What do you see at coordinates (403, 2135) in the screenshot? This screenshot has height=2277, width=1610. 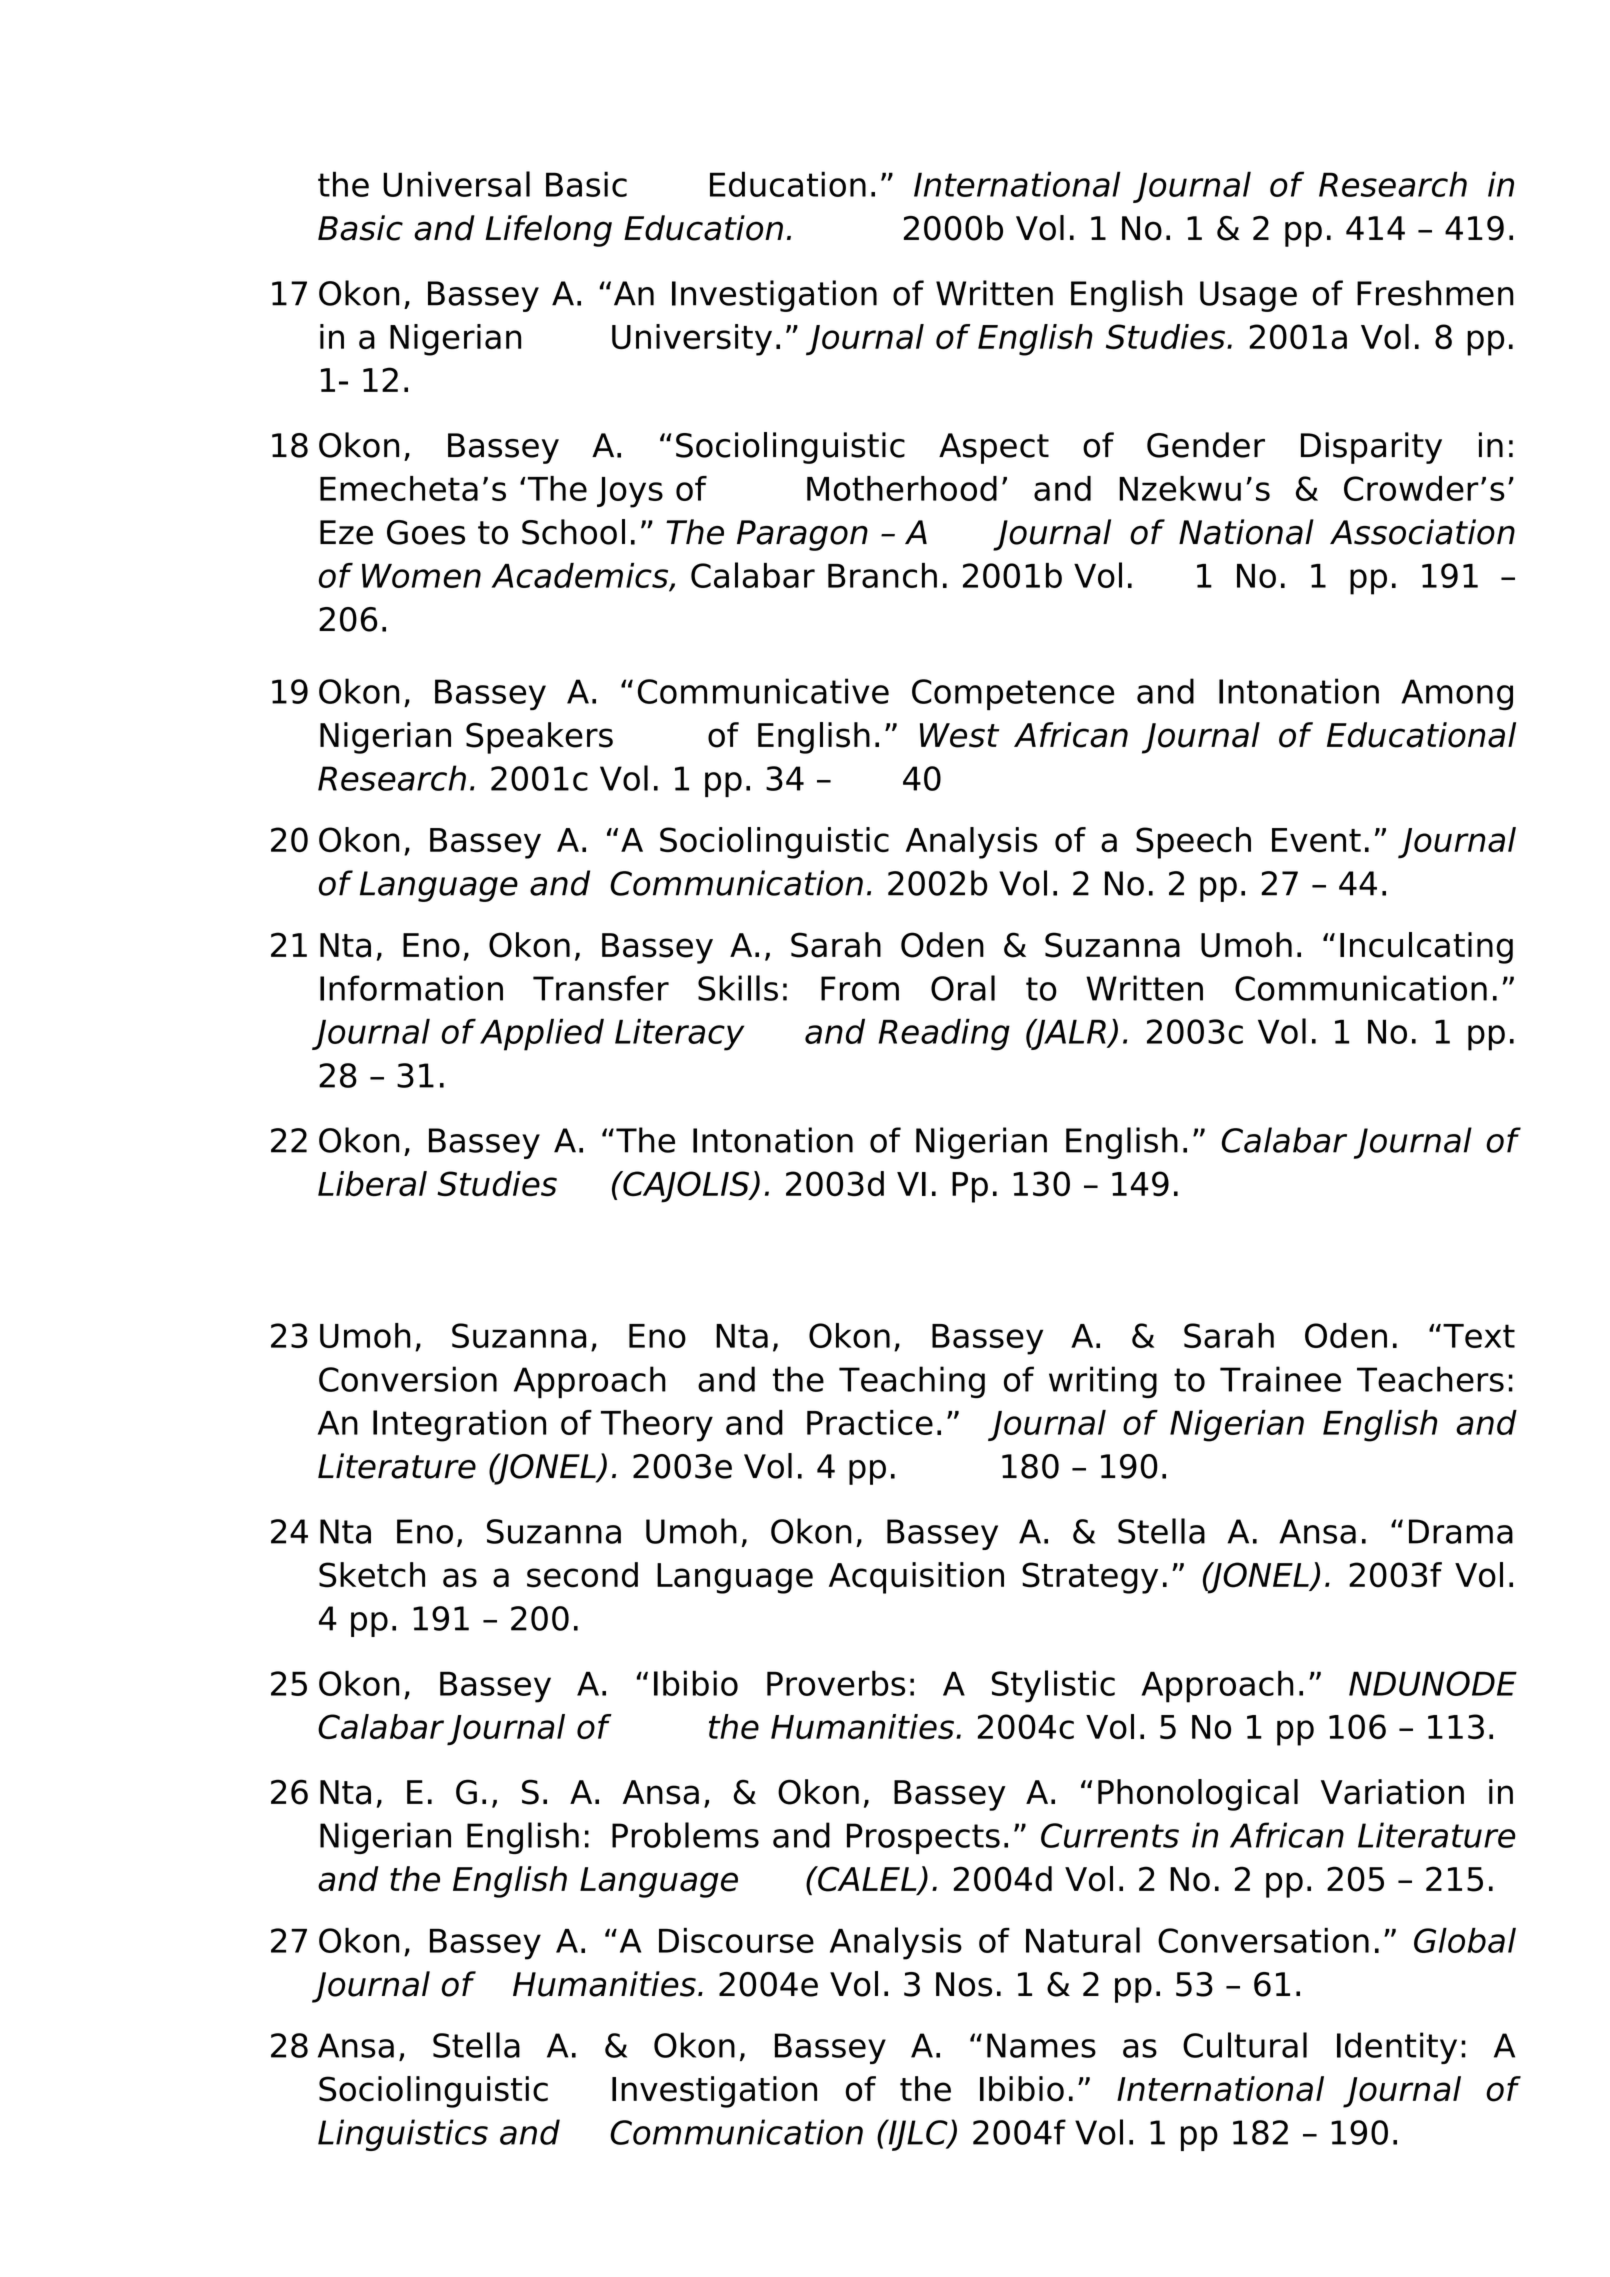 I see `Linguistics` at bounding box center [403, 2135].
